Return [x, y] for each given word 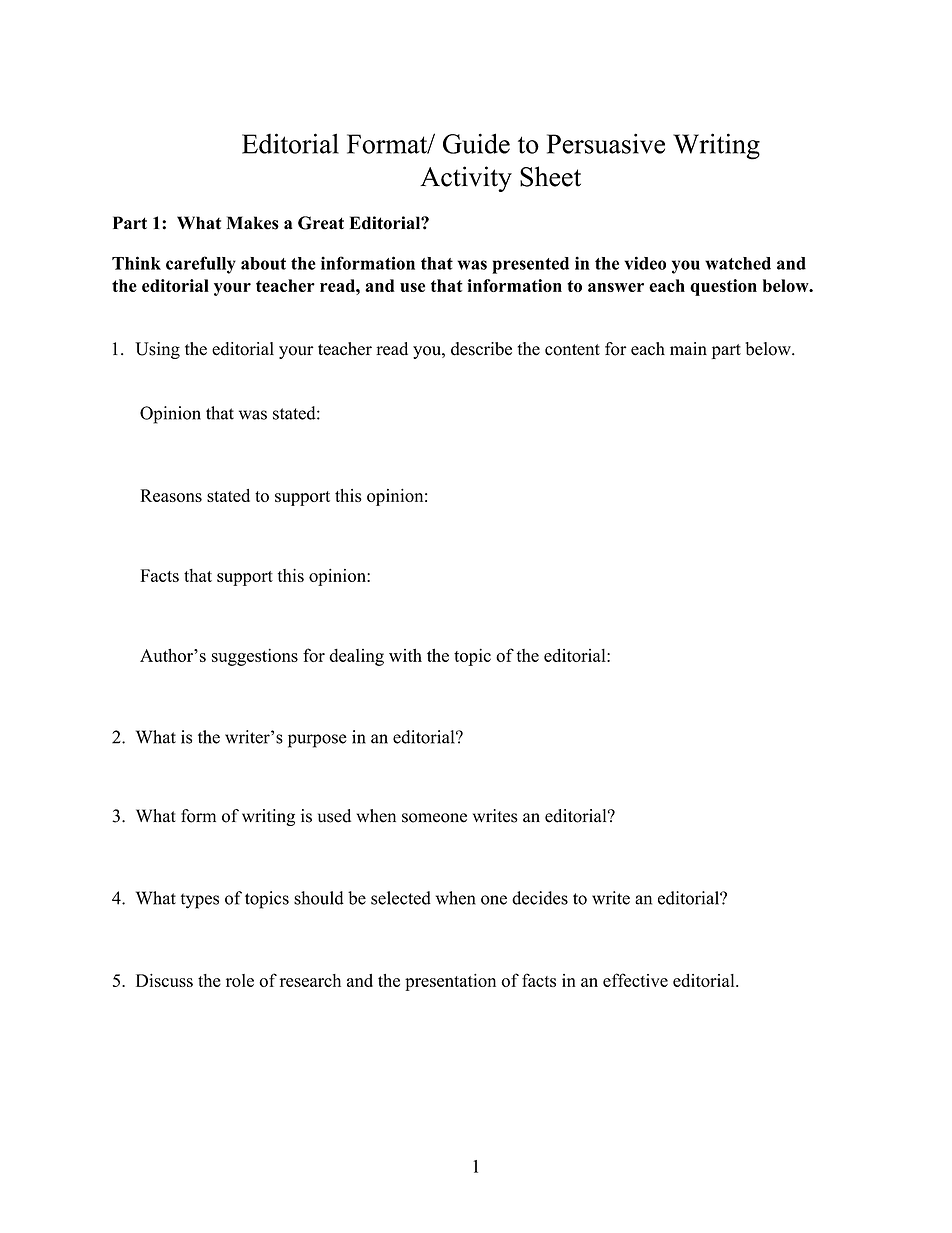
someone [434, 818]
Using [157, 350]
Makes [253, 223]
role [240, 980]
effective [635, 980]
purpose [317, 741]
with [405, 655]
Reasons [171, 495]
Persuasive [606, 143]
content [572, 350]
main [688, 348]
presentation [450, 982]
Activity [466, 179]
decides [540, 898]
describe [481, 349]
